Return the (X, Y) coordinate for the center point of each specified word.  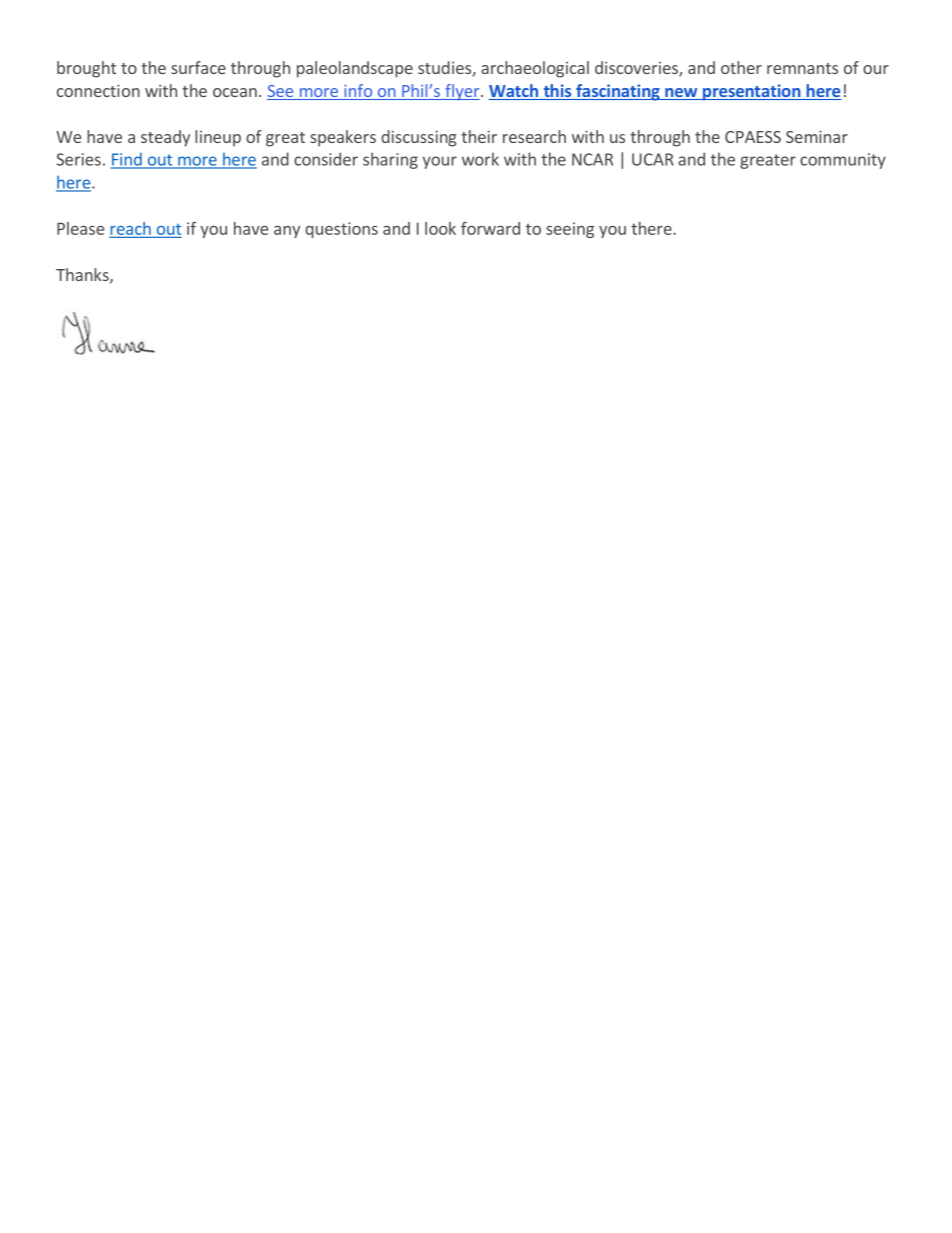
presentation (752, 92)
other (741, 67)
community (843, 161)
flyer (462, 92)
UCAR (653, 159)
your (440, 162)
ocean (235, 92)
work (480, 159)
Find (127, 160)
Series (79, 159)
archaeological (535, 69)
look (440, 228)
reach (130, 228)
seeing (570, 230)
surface (198, 67)
